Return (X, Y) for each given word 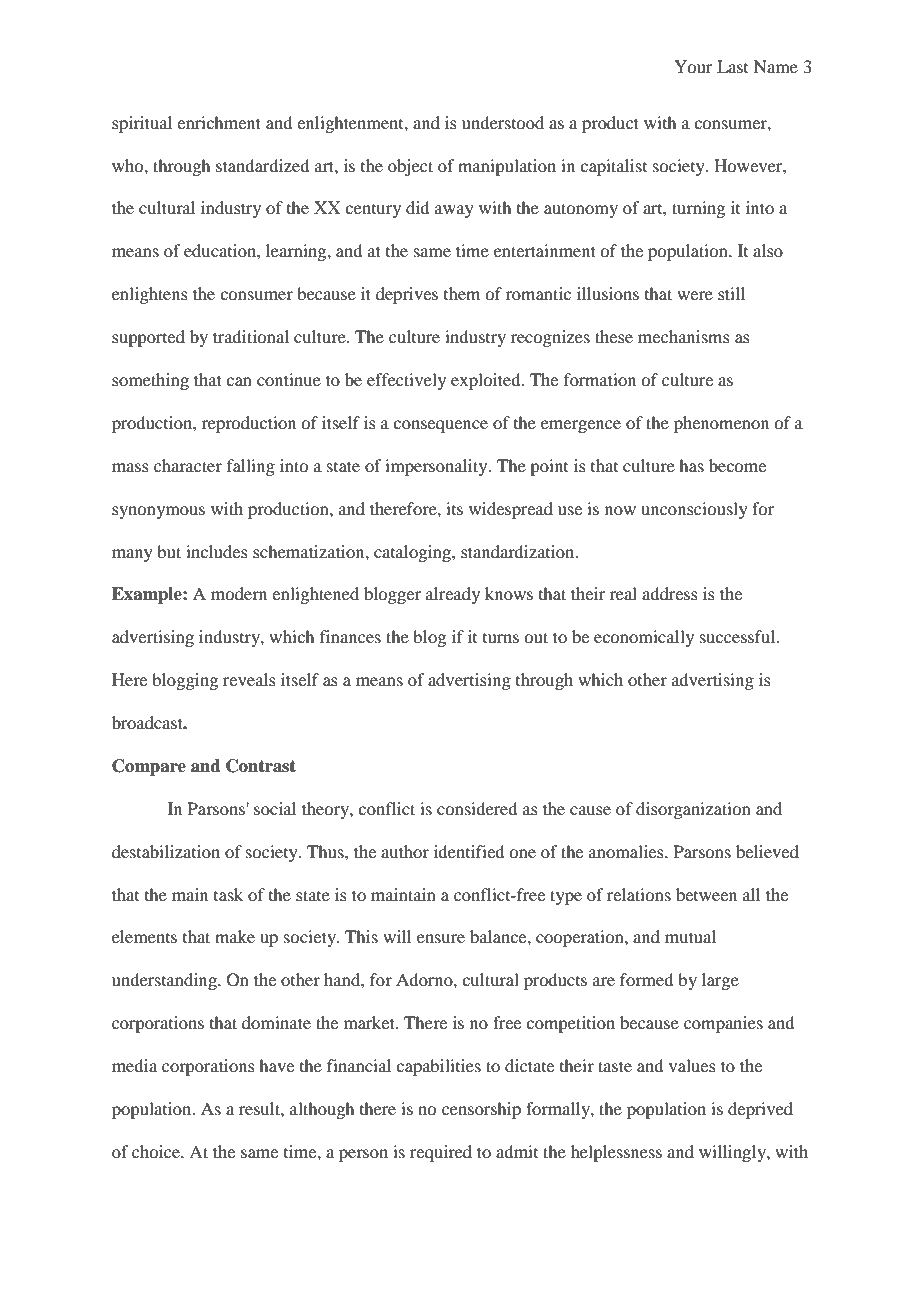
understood (503, 122)
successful (739, 636)
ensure (441, 938)
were (695, 295)
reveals (249, 679)
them (462, 293)
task (228, 894)
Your (693, 66)
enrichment (219, 122)
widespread (511, 510)
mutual (690, 936)
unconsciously (694, 510)
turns (501, 638)
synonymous (158, 512)
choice (157, 1151)
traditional (251, 336)
